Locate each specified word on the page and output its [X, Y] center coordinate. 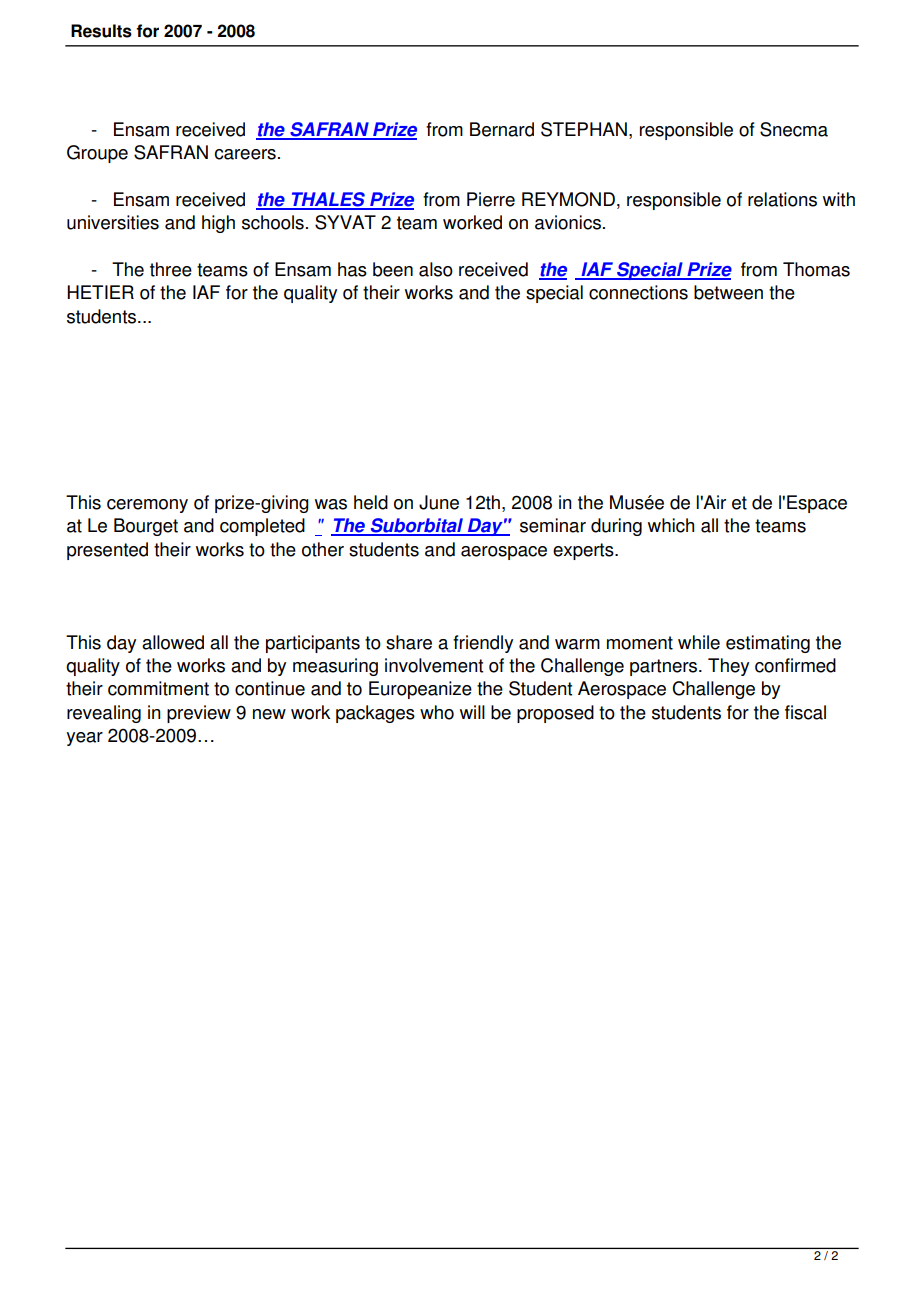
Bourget [146, 527]
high [218, 224]
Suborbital [416, 526]
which [671, 525]
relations [782, 199]
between [728, 292]
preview [199, 714]
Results [101, 31]
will [472, 712]
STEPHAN [584, 129]
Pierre [491, 199]
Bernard [502, 129]
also [436, 269]
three [171, 269]
